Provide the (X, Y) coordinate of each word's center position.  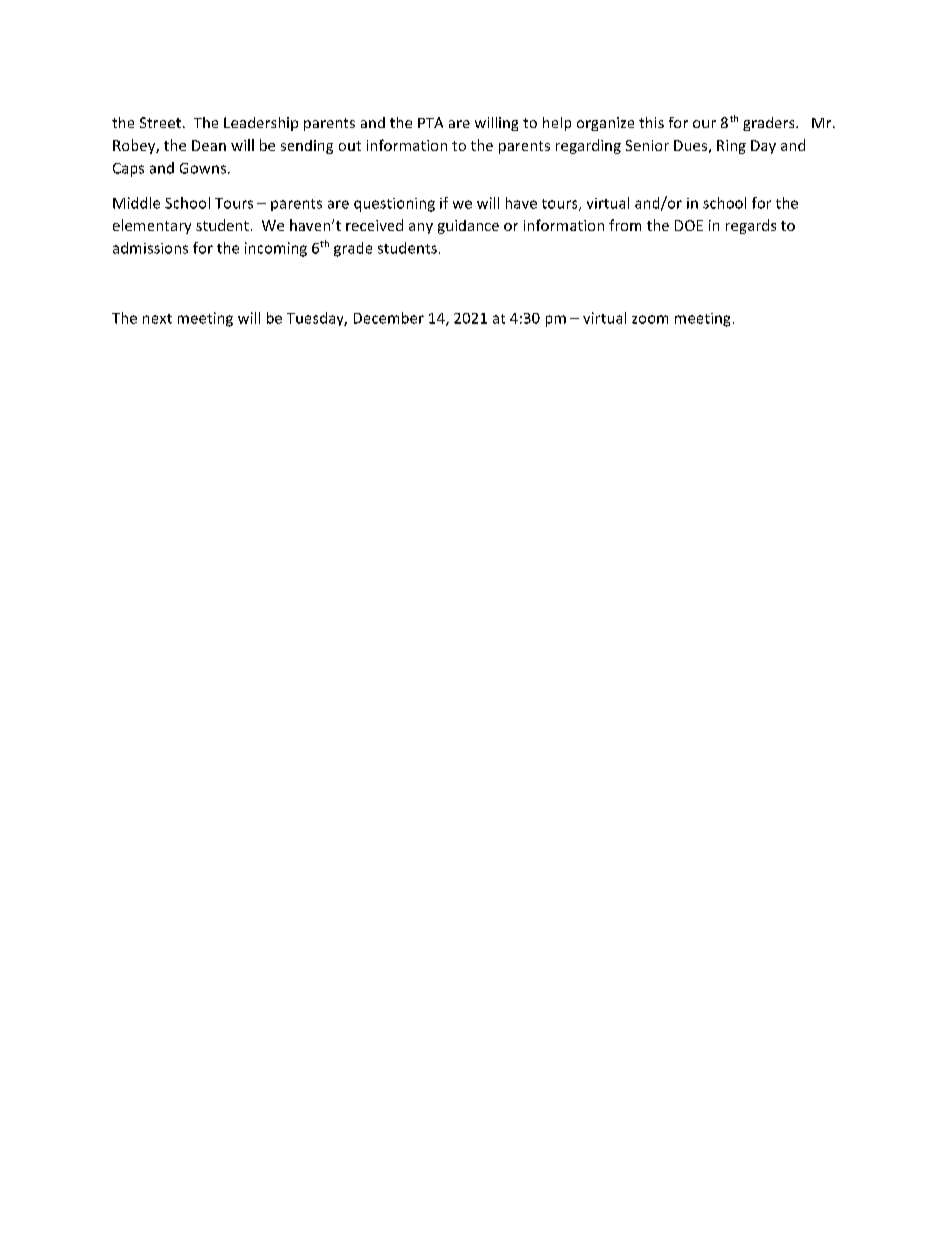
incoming (276, 249)
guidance (468, 227)
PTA (430, 122)
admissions (150, 248)
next (157, 319)
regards (751, 226)
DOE (689, 225)
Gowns (203, 168)
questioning (394, 205)
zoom (650, 319)
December (389, 318)
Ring (731, 147)
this (651, 122)
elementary (152, 226)
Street (160, 122)
